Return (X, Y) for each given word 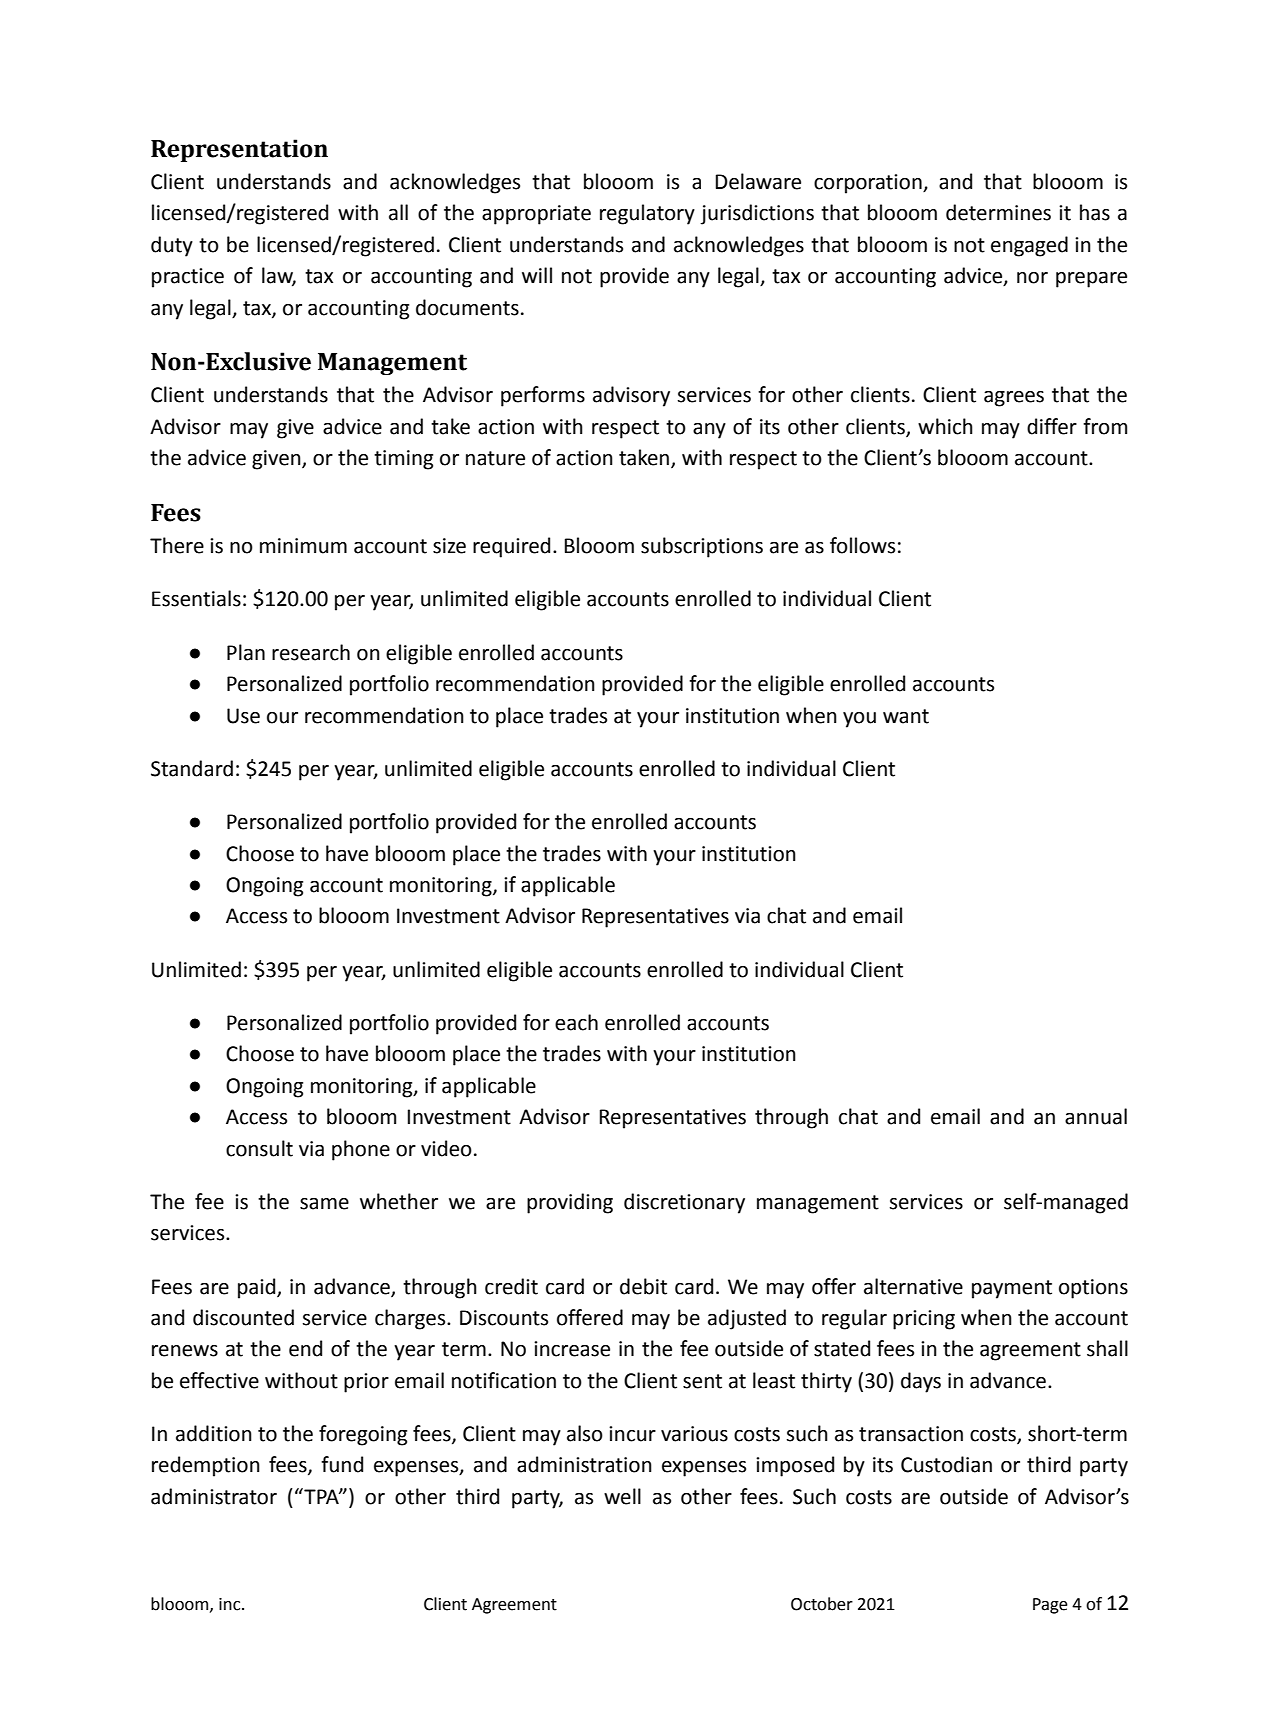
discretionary (684, 1203)
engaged (1029, 246)
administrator (214, 1496)
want (906, 716)
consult (259, 1148)
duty (172, 246)
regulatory (647, 214)
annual (1096, 1116)
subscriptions (702, 547)
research (311, 652)
